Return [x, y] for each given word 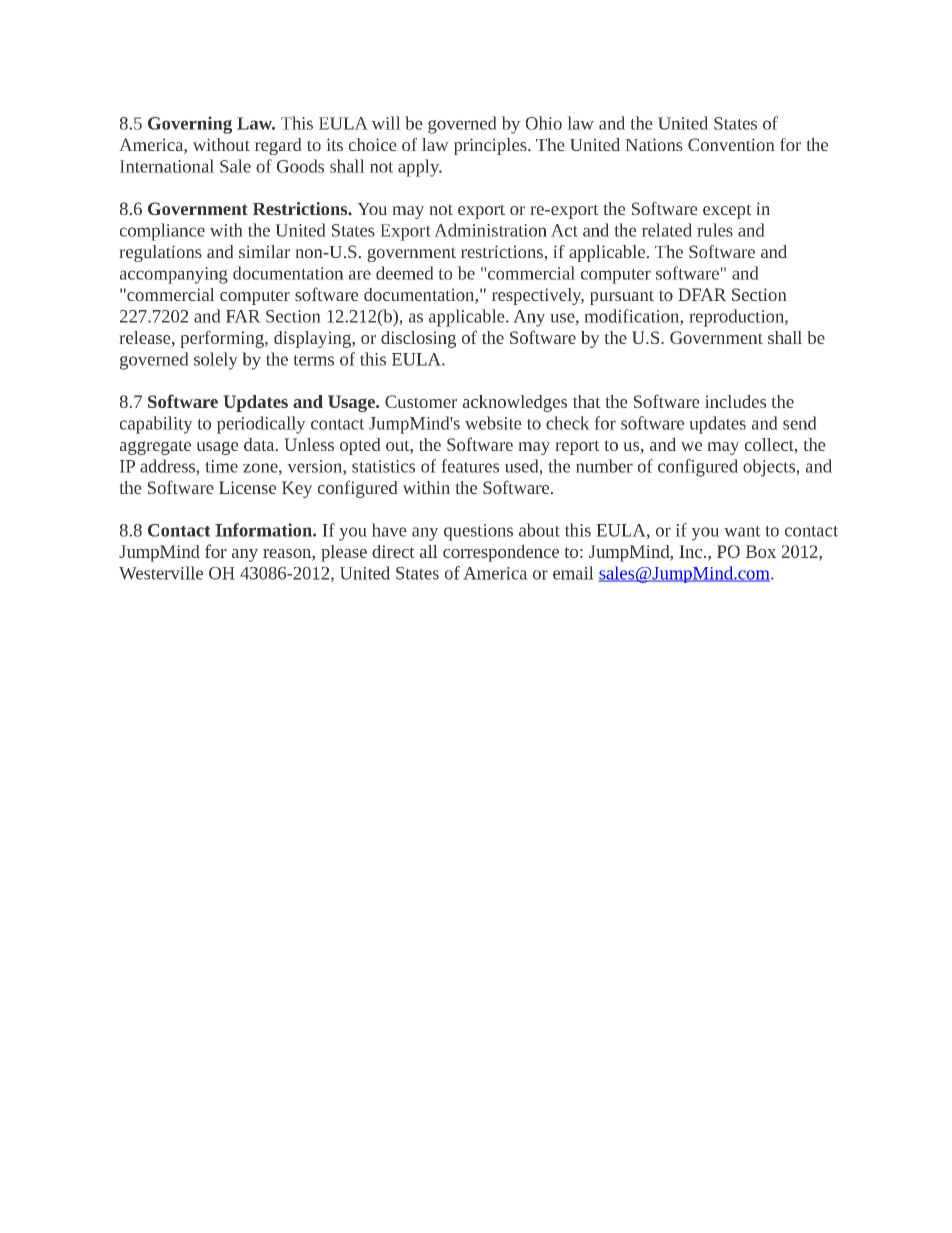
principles [491, 146]
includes [735, 401]
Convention [731, 144]
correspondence [501, 553]
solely [216, 361]
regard [278, 146]
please [344, 553]
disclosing [418, 339]
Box [761, 551]
